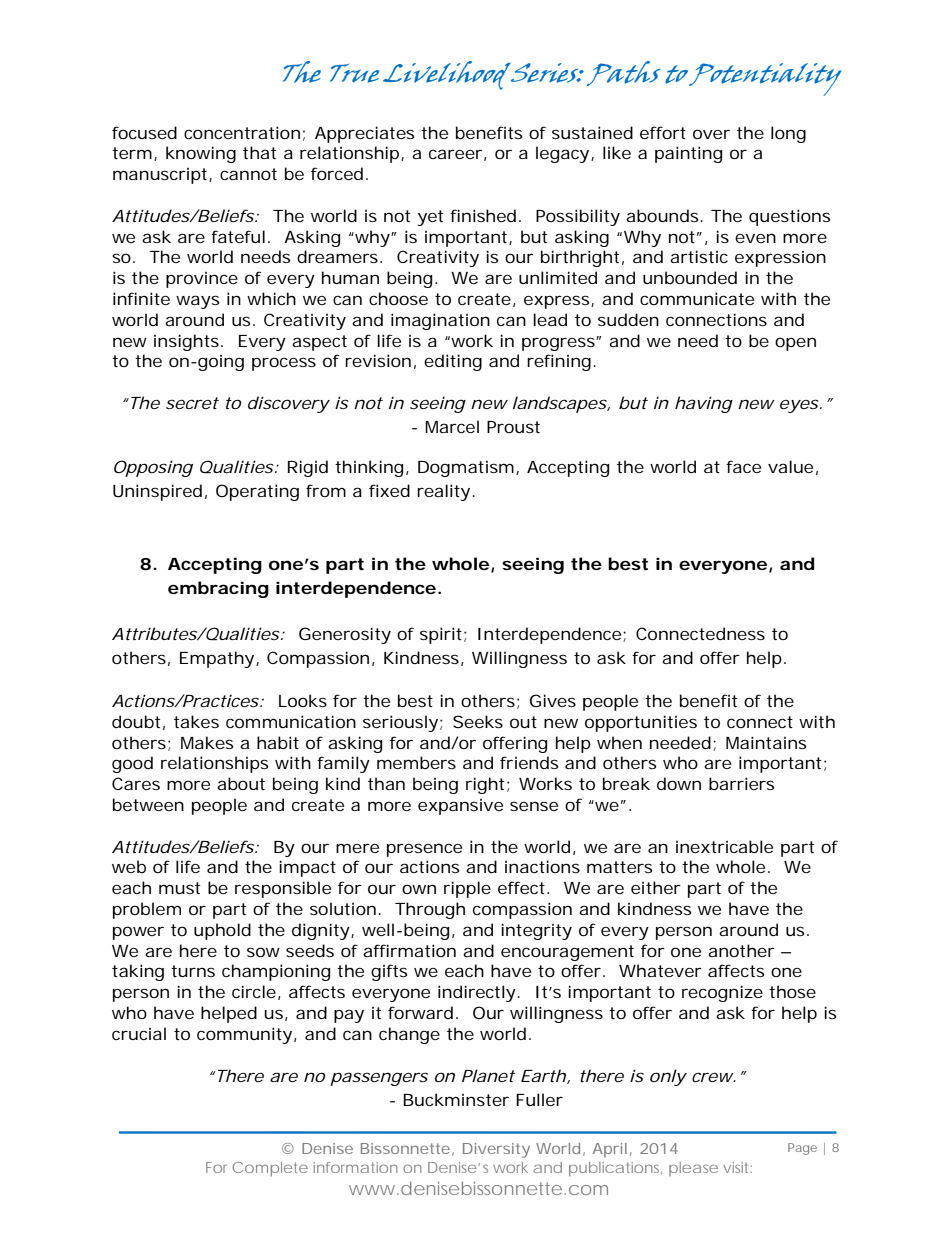  What do you see at coordinates (217, 659) in the screenshot?
I see `Empathy` at bounding box center [217, 659].
